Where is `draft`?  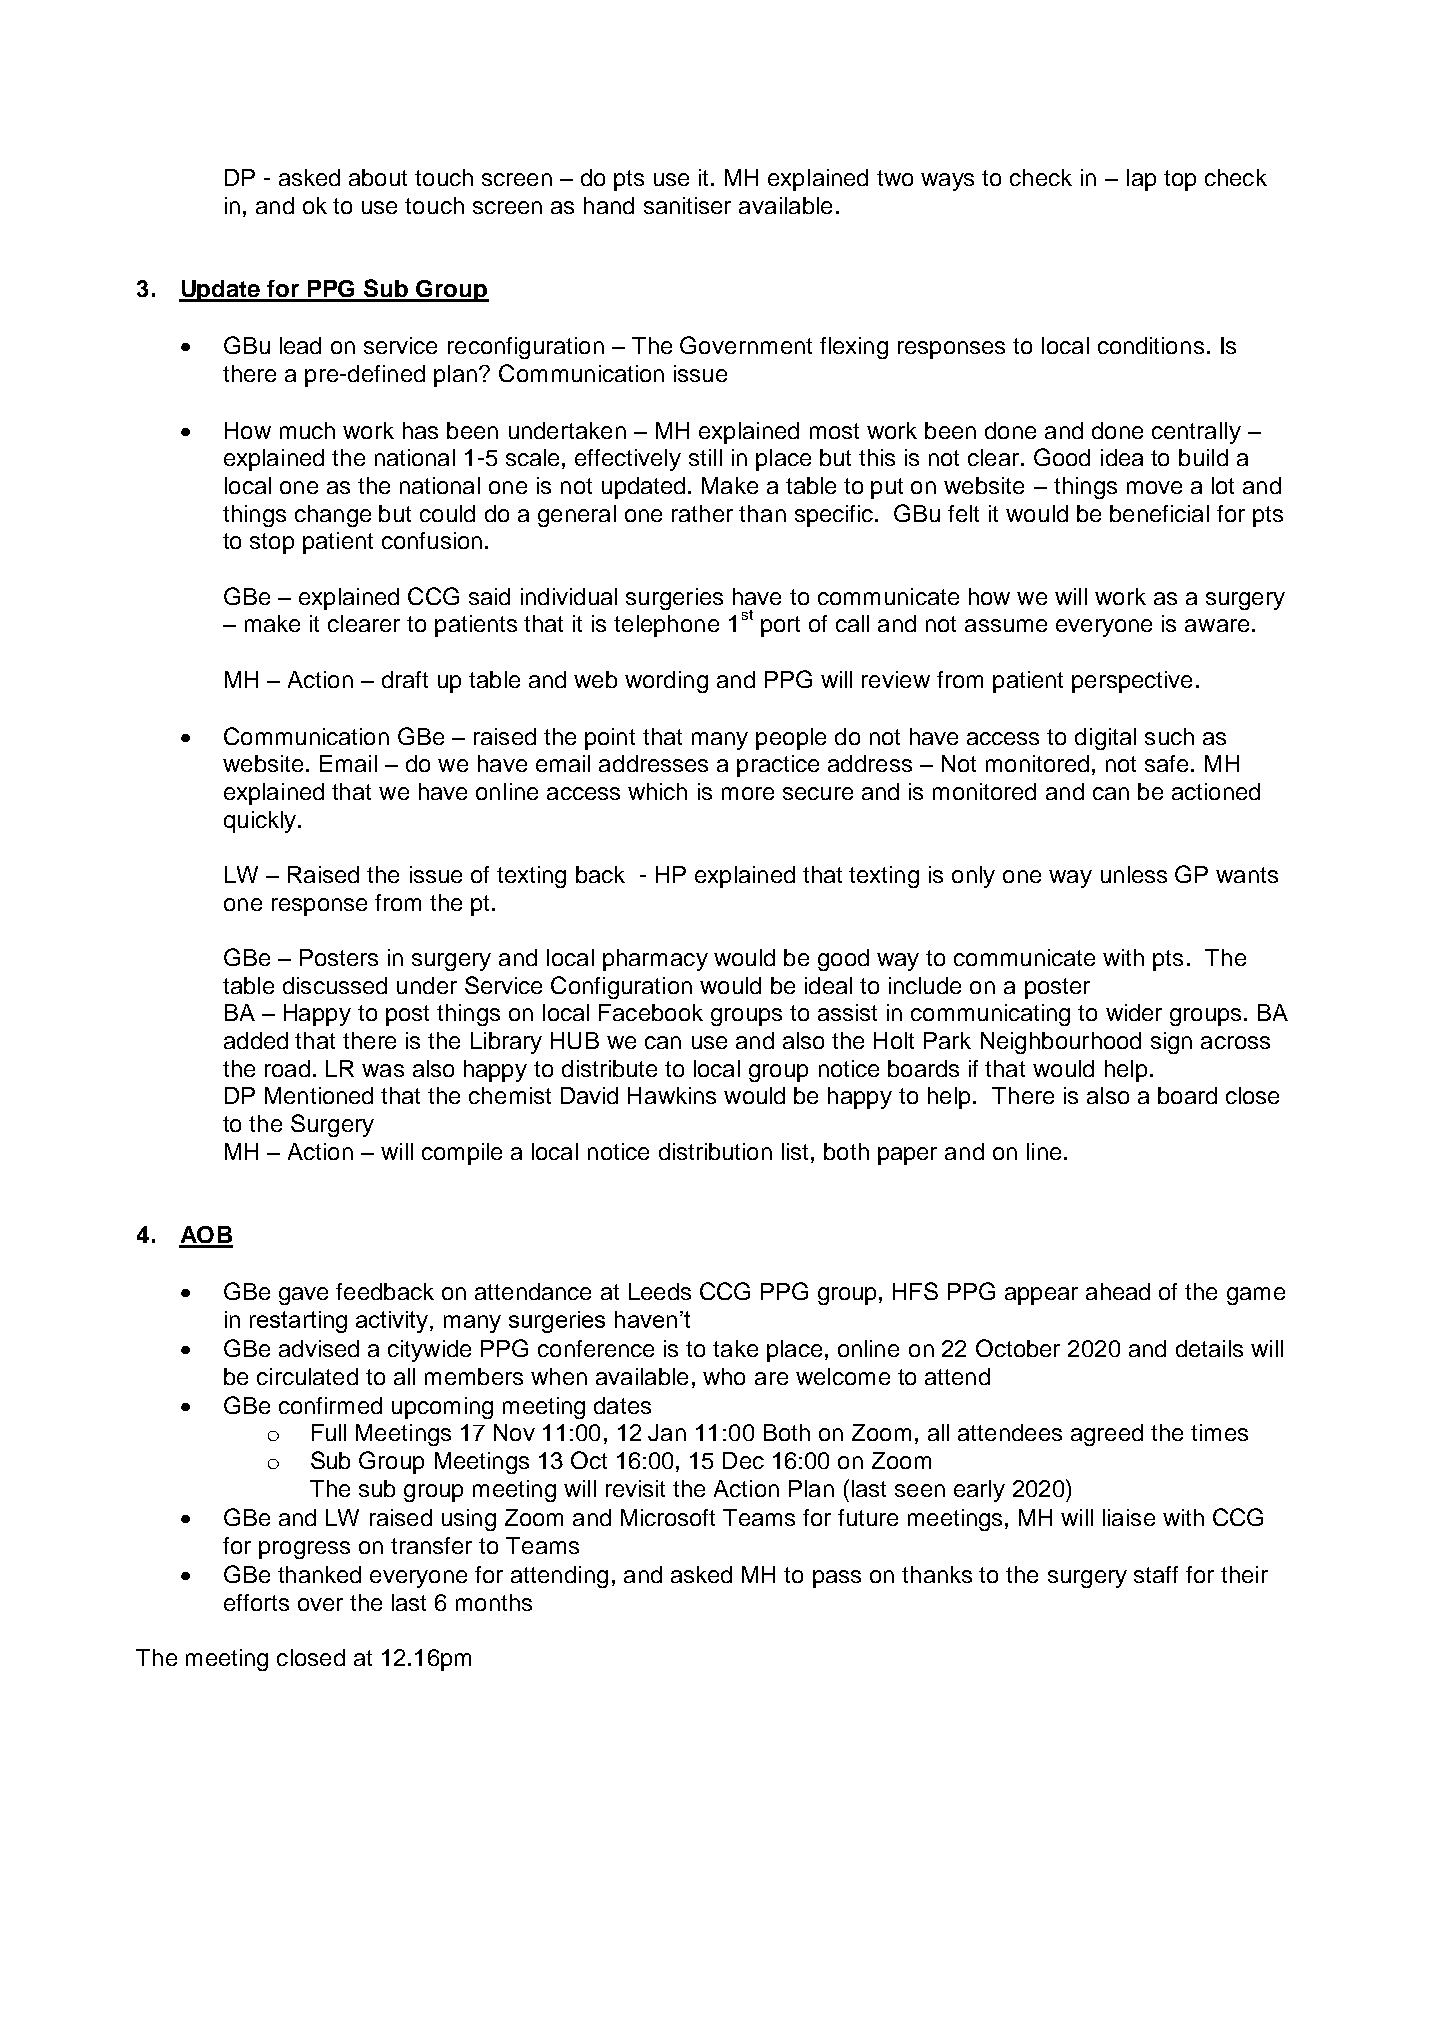 draft is located at coordinates (405, 679).
